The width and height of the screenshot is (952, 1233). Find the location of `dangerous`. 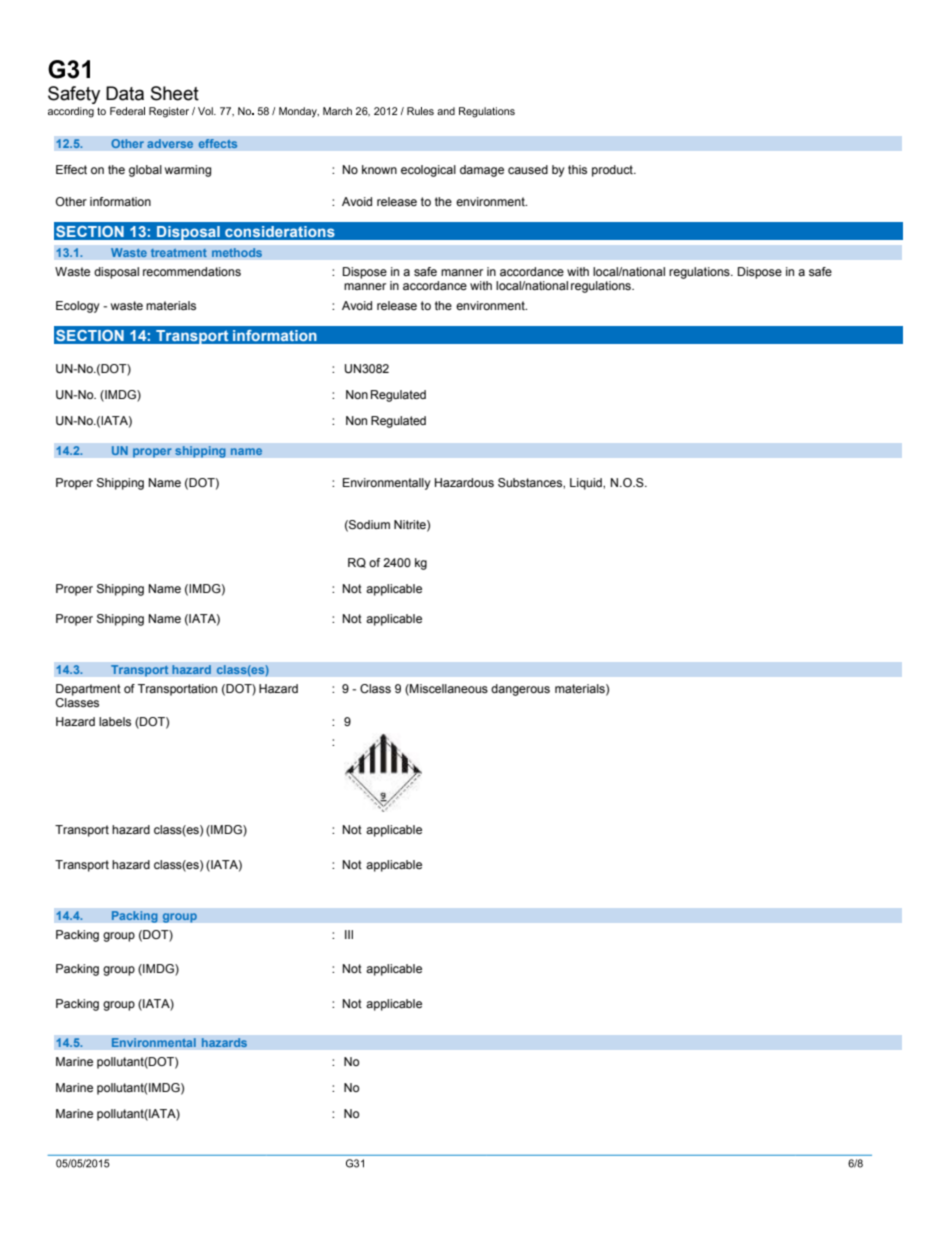

dangerous is located at coordinates (520, 690).
